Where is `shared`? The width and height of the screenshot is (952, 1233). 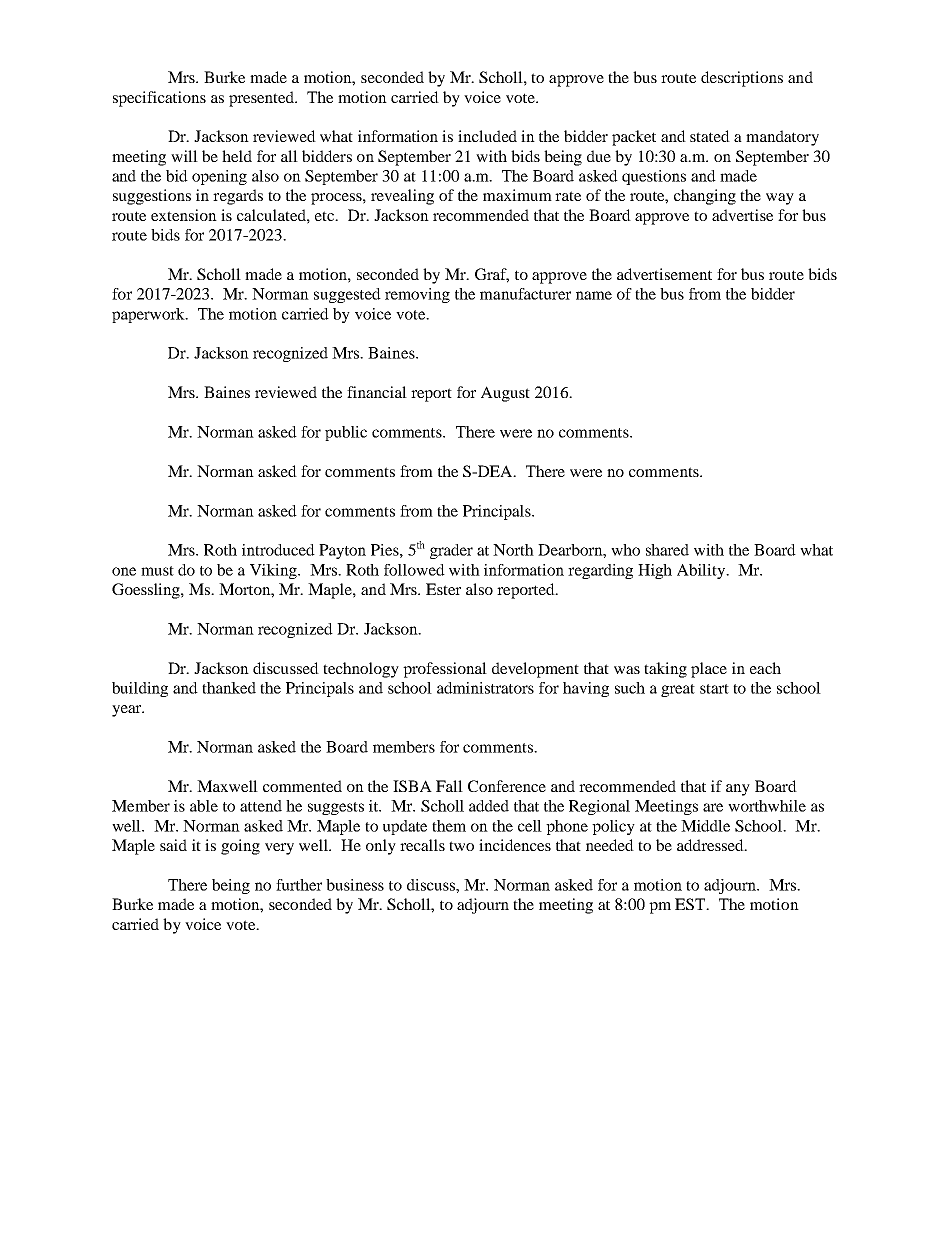
shared is located at coordinates (667, 550).
